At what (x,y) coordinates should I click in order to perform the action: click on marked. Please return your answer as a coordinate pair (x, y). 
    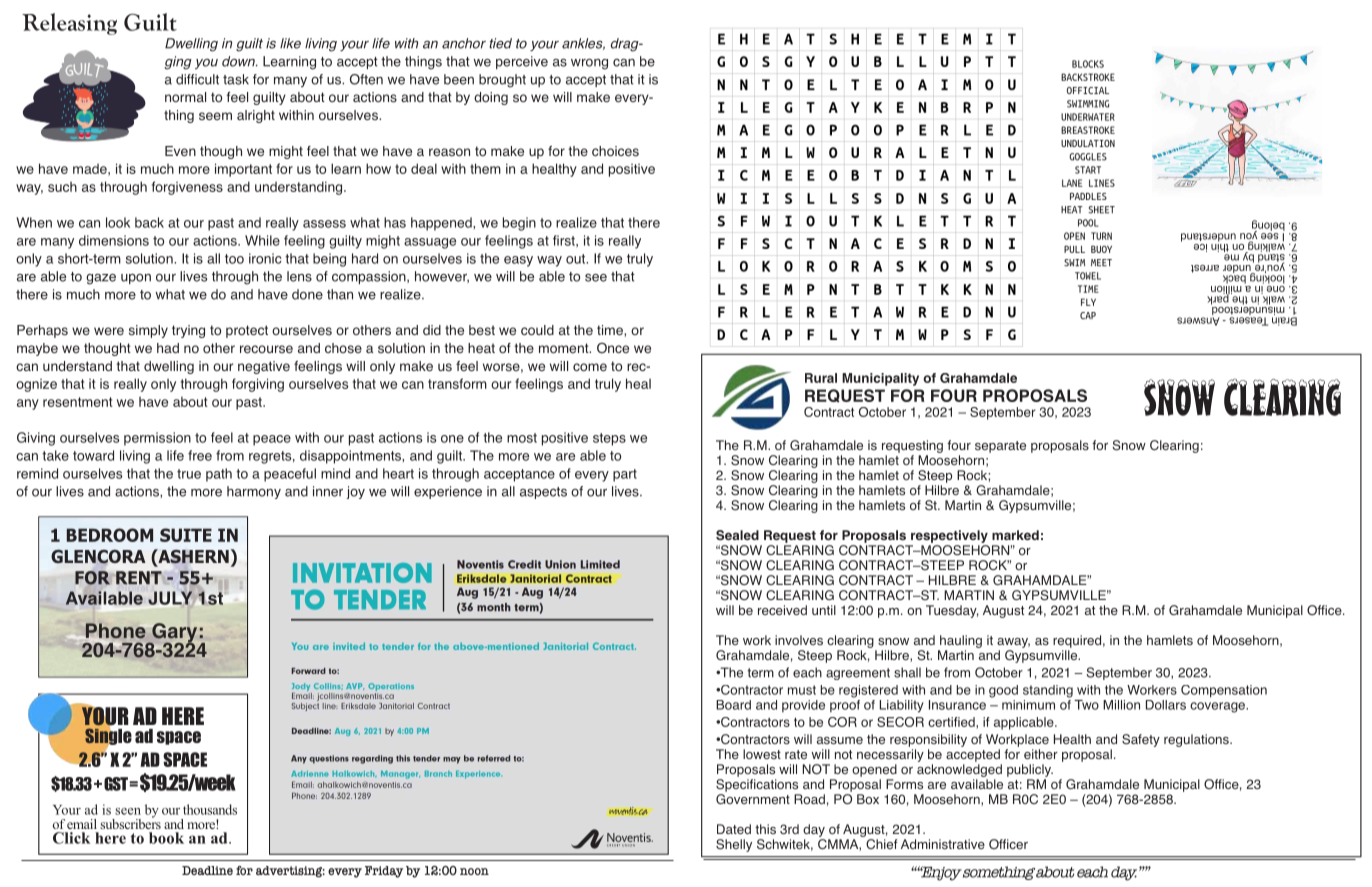
    Looking at the image, I should click on (1015, 535).
